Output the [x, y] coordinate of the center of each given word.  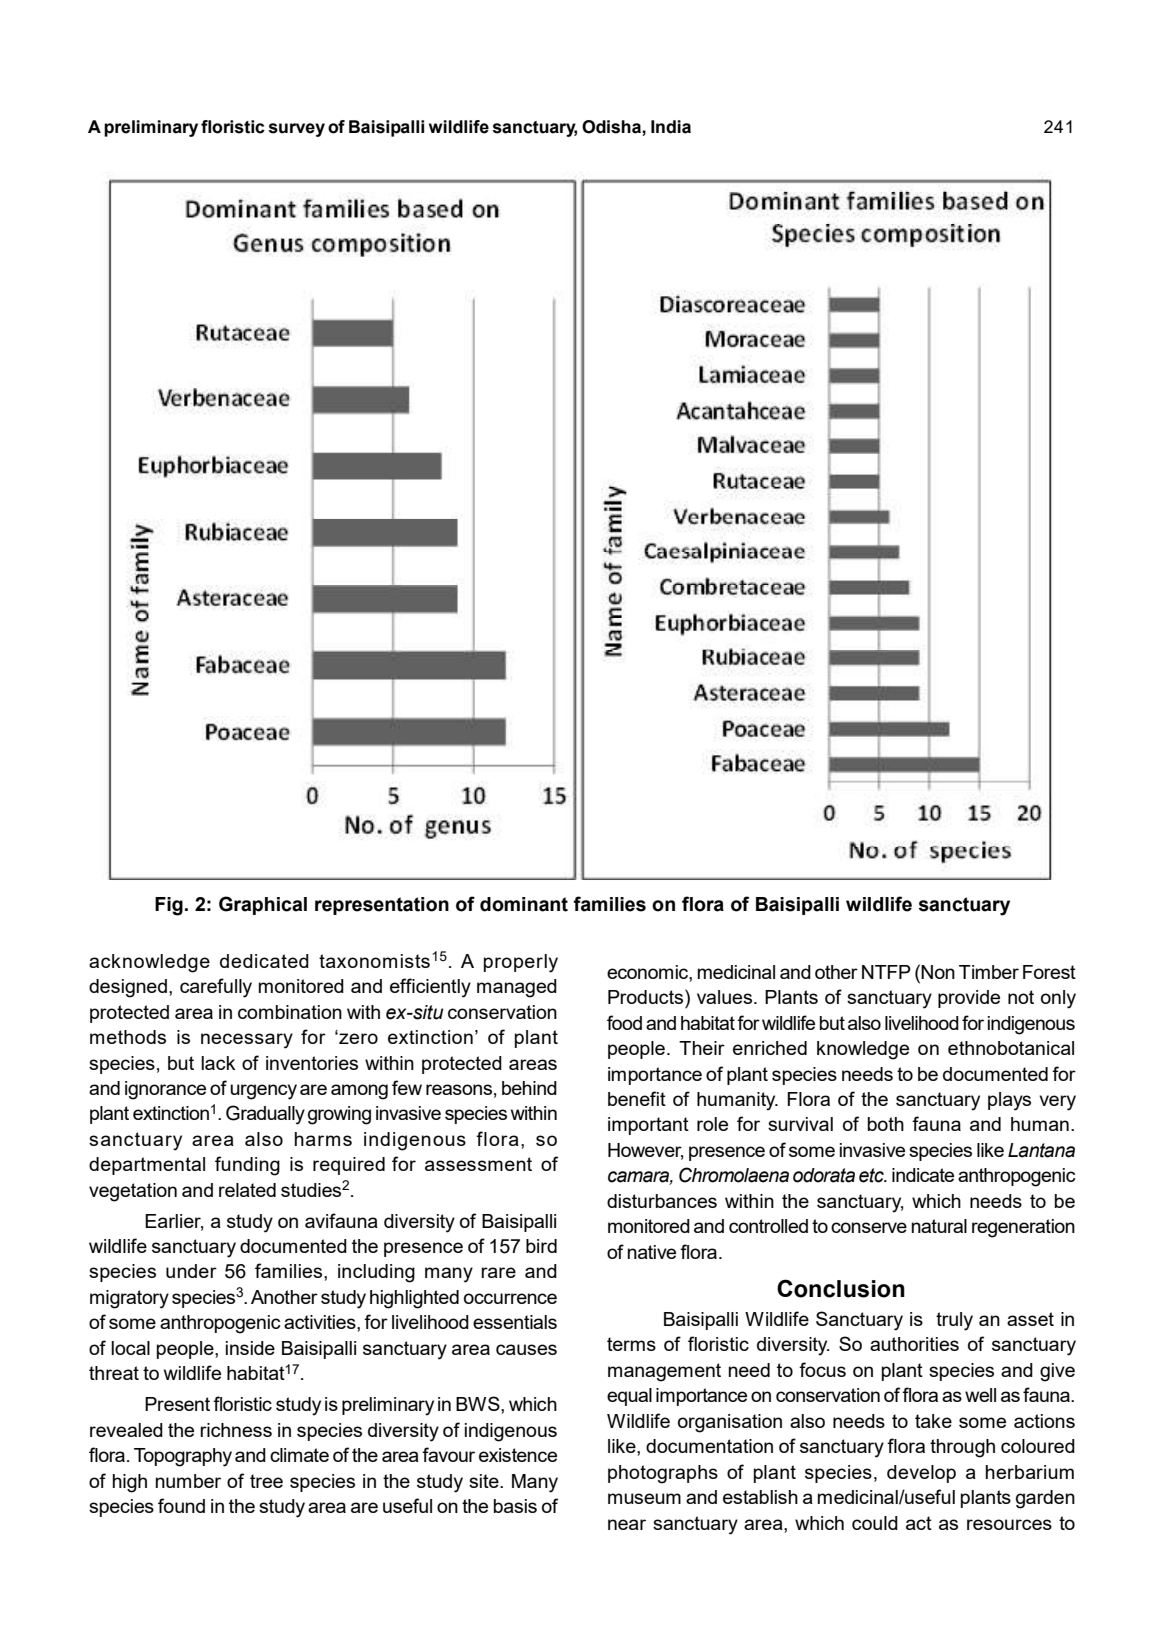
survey [296, 130]
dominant [524, 904]
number [188, 1481]
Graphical [263, 905]
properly [521, 963]
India [671, 127]
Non [938, 972]
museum [644, 1498]
